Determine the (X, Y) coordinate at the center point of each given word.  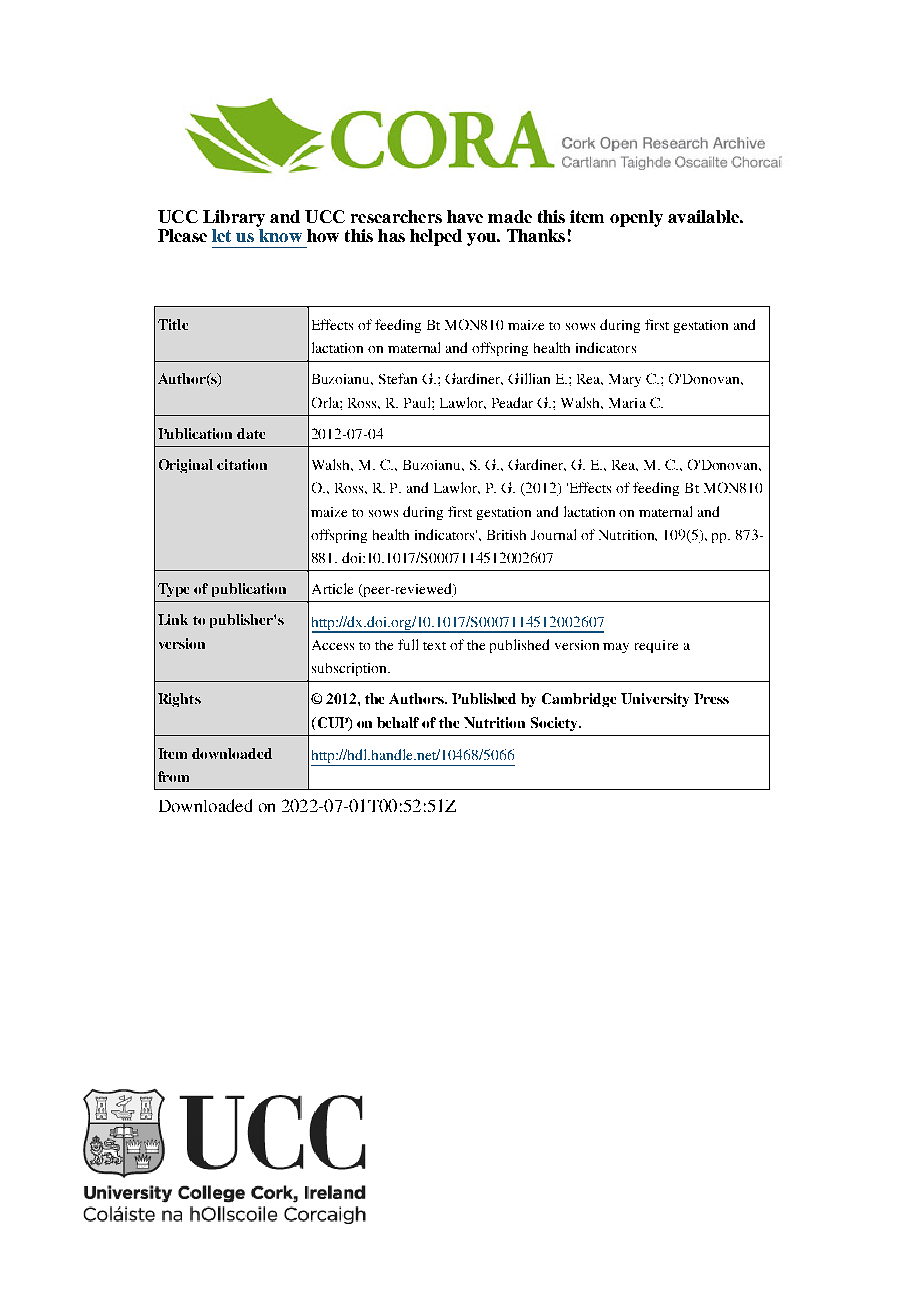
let (221, 235)
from (173, 776)
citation (242, 464)
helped (436, 237)
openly (636, 218)
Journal (553, 534)
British (506, 535)
